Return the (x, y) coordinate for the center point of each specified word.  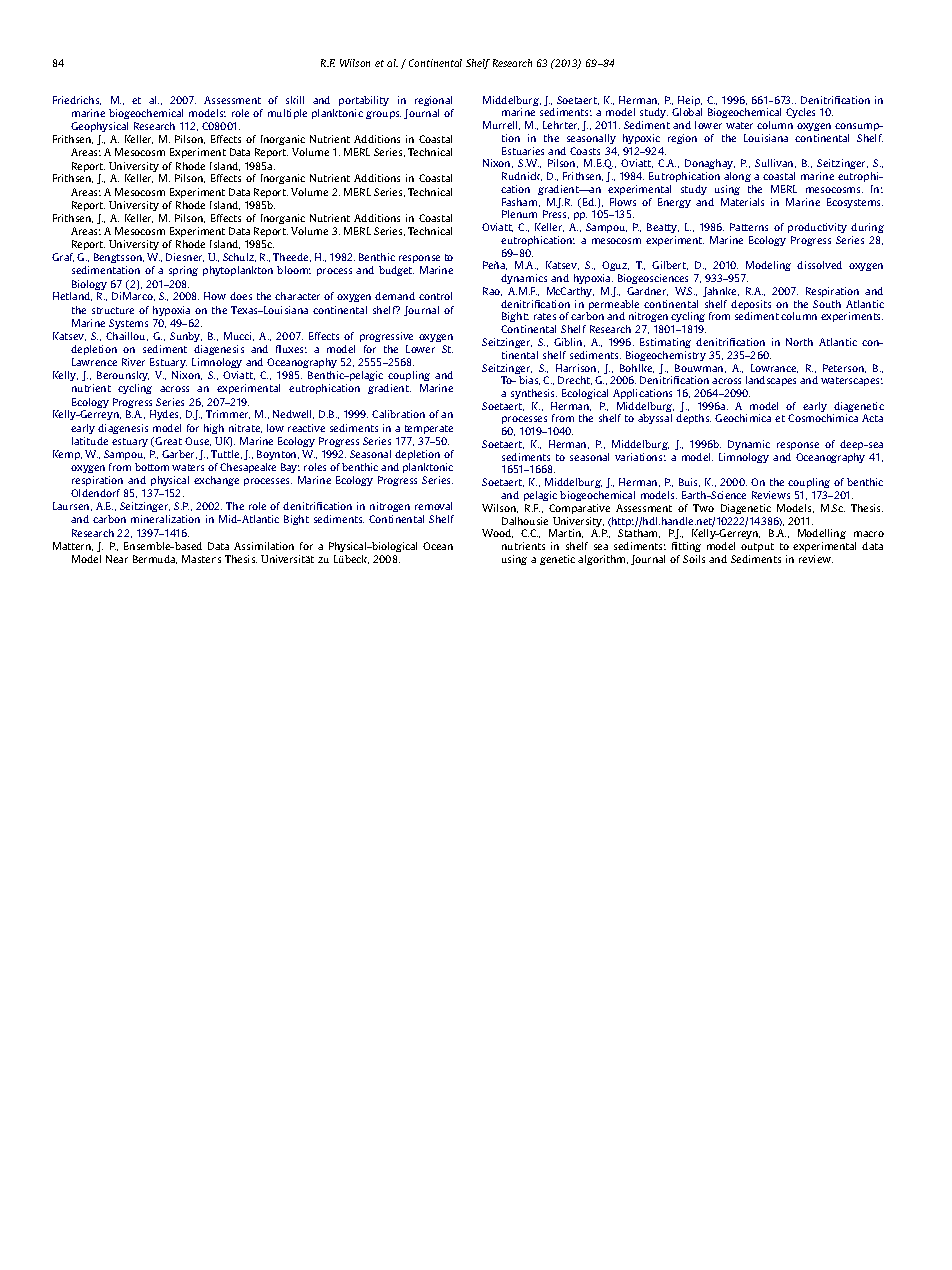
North (799, 342)
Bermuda (155, 559)
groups (383, 115)
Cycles (800, 113)
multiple (287, 114)
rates (545, 316)
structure (113, 310)
